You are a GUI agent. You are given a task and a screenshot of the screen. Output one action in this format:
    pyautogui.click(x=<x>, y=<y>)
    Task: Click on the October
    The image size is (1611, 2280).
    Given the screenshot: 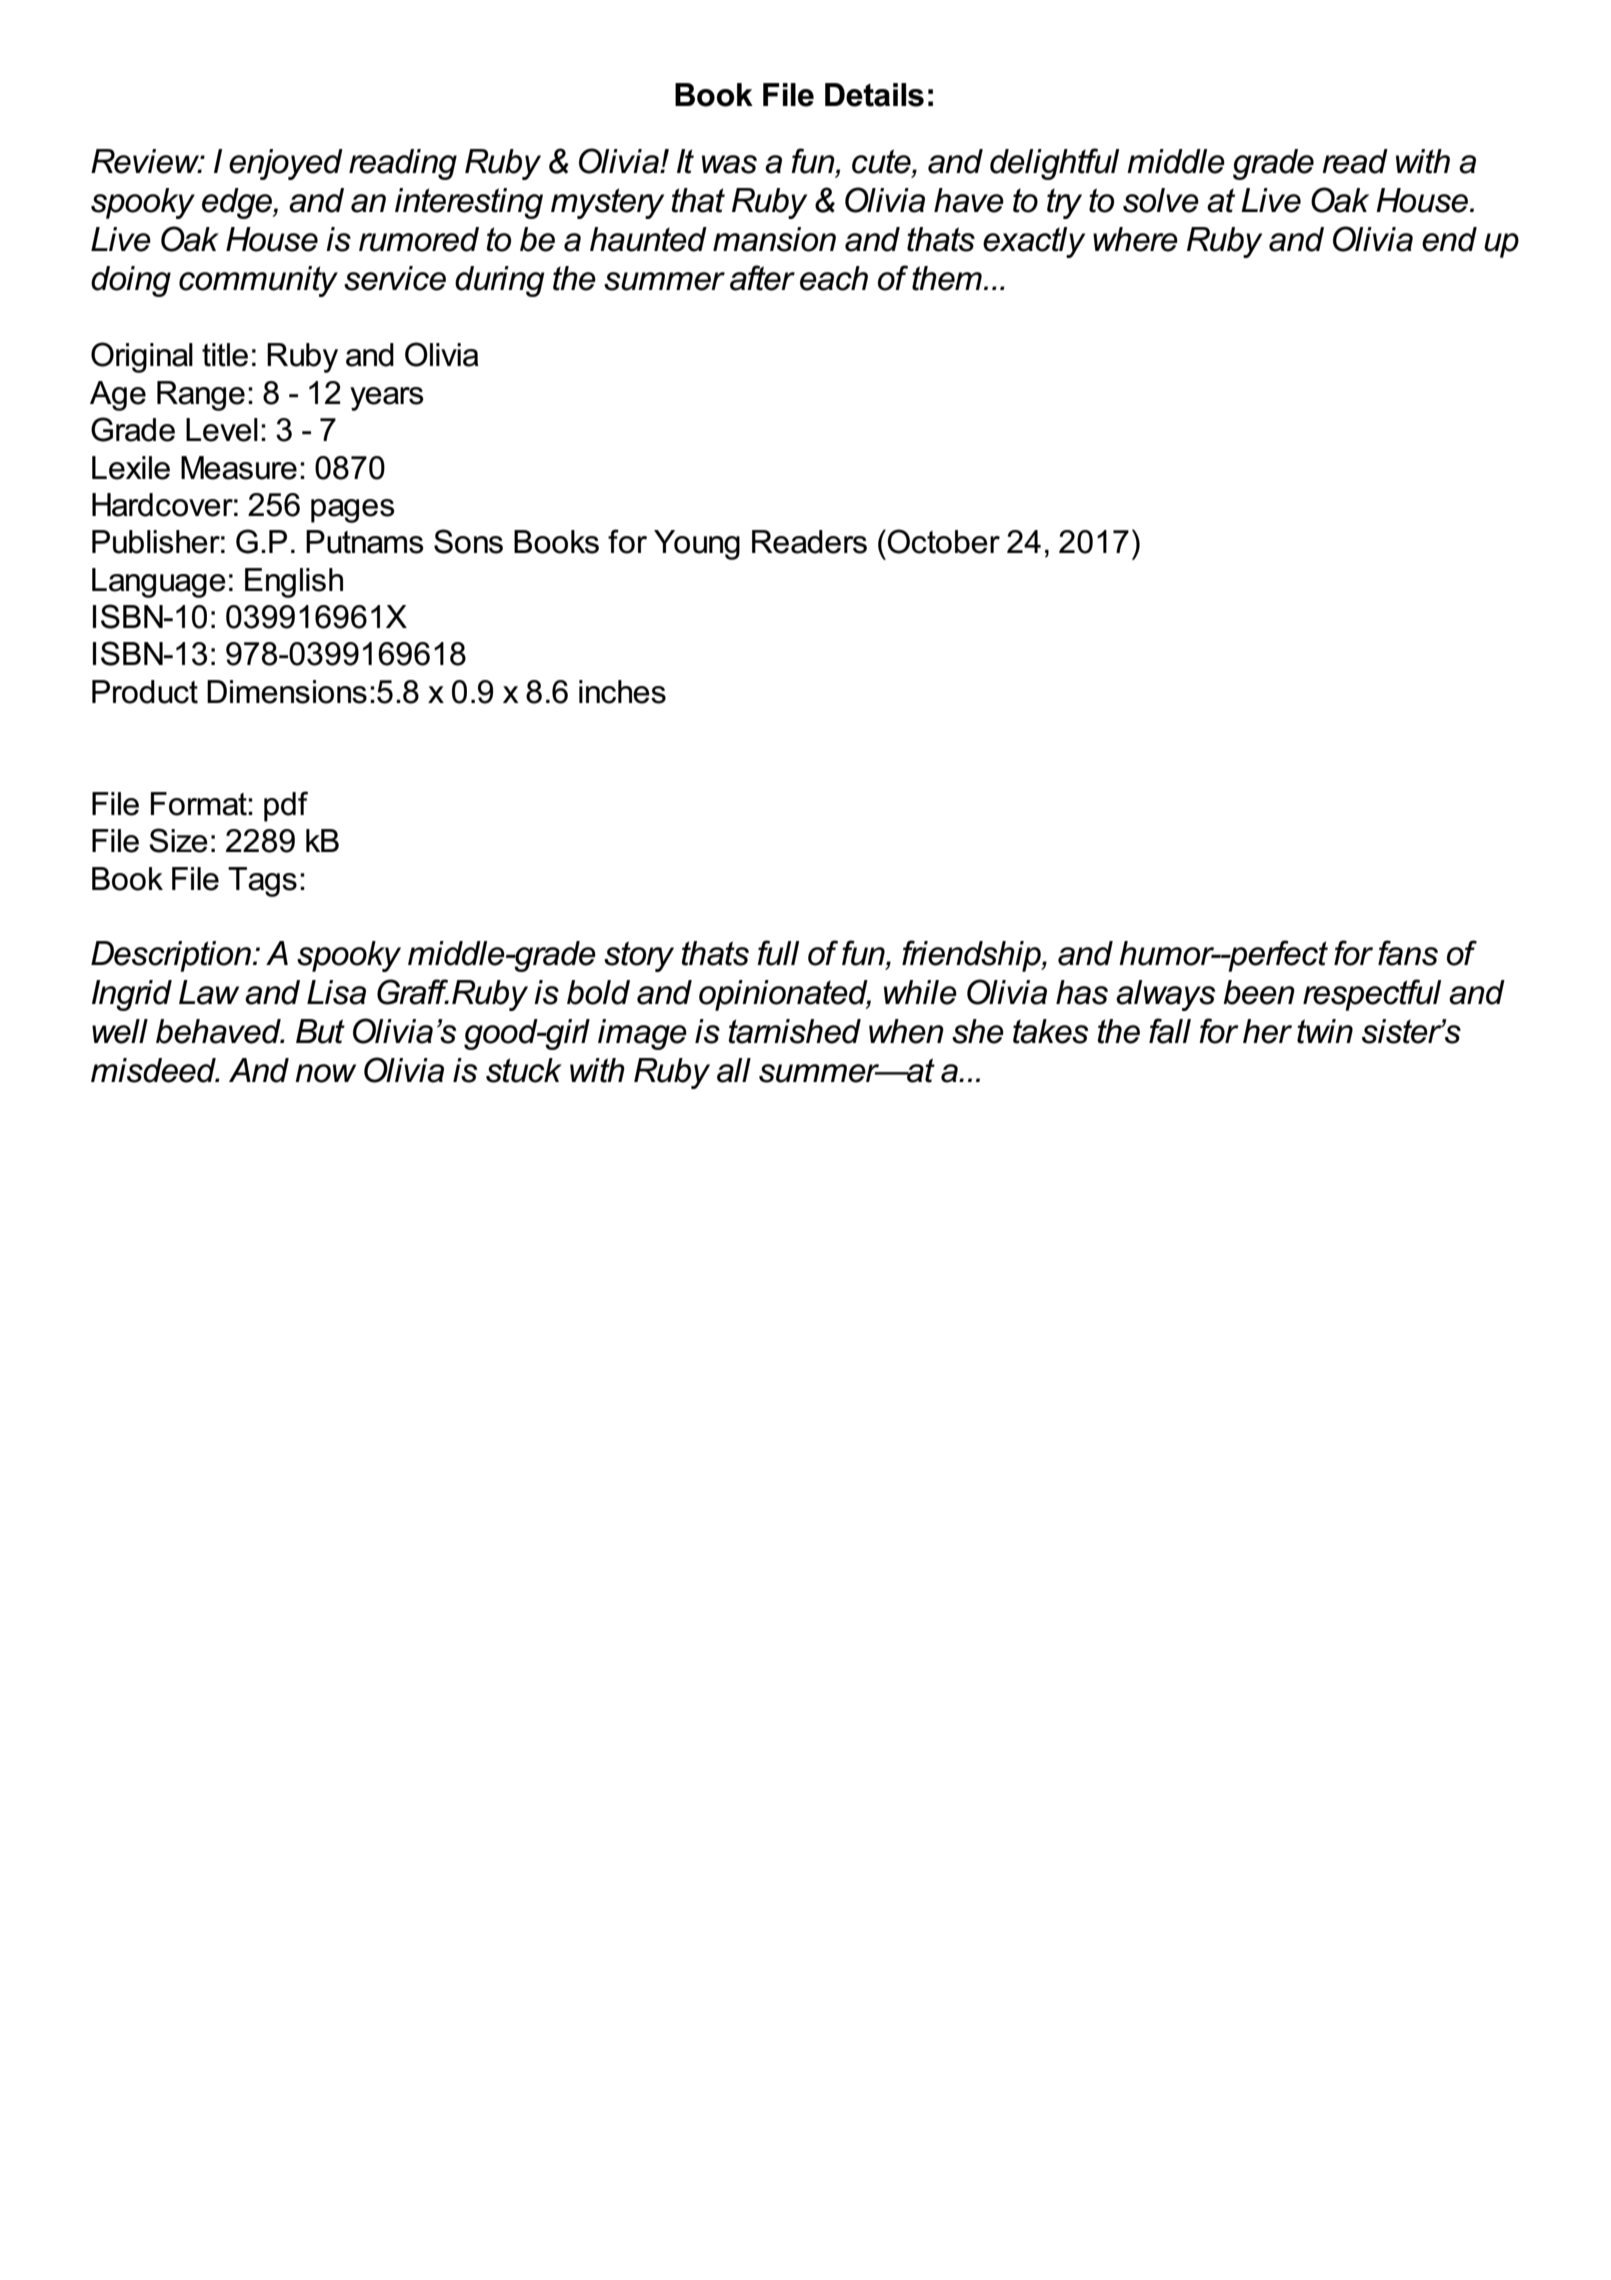 What is the action you would take?
    pyautogui.click(x=942, y=541)
